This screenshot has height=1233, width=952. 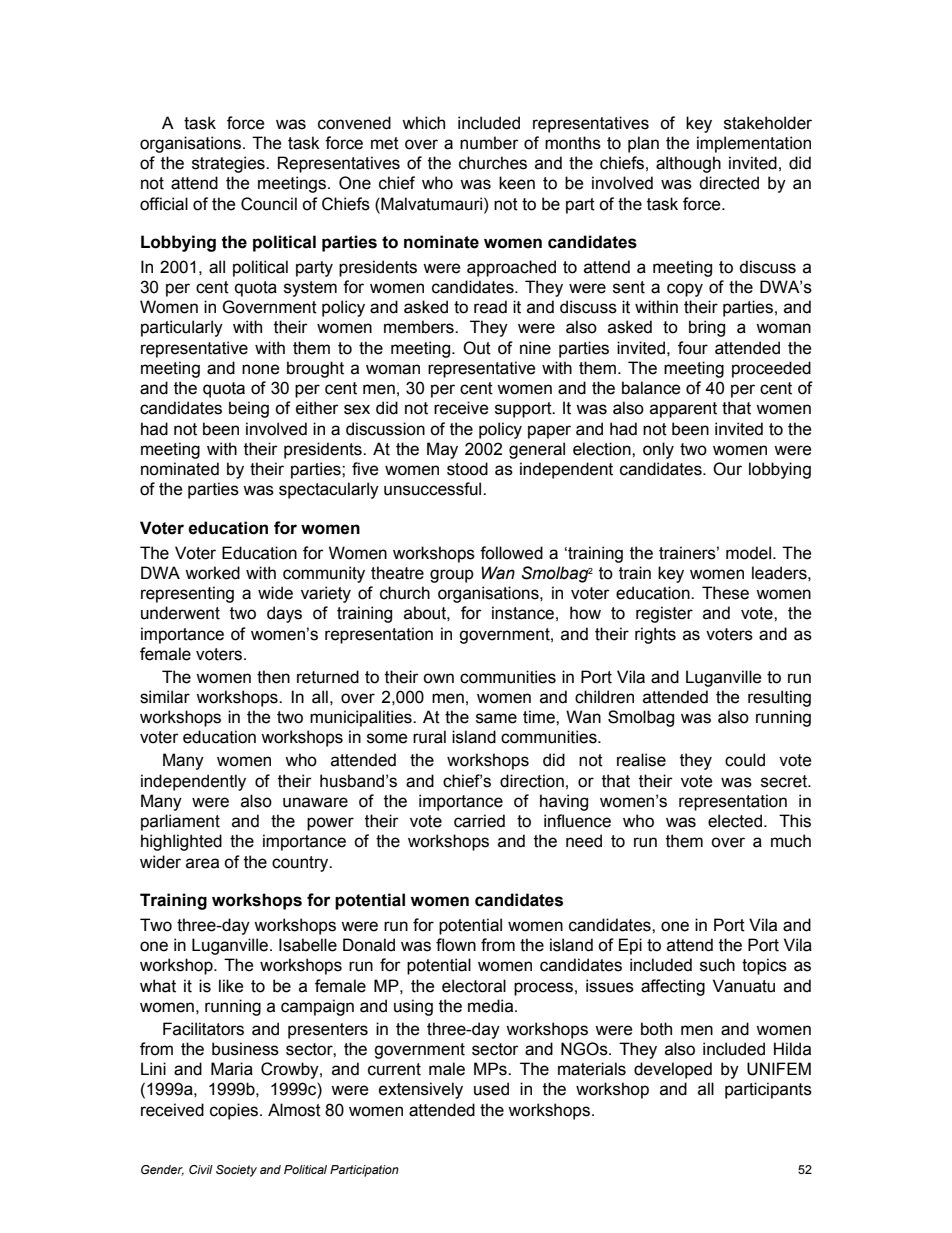 What do you see at coordinates (273, 677) in the screenshot?
I see `then` at bounding box center [273, 677].
